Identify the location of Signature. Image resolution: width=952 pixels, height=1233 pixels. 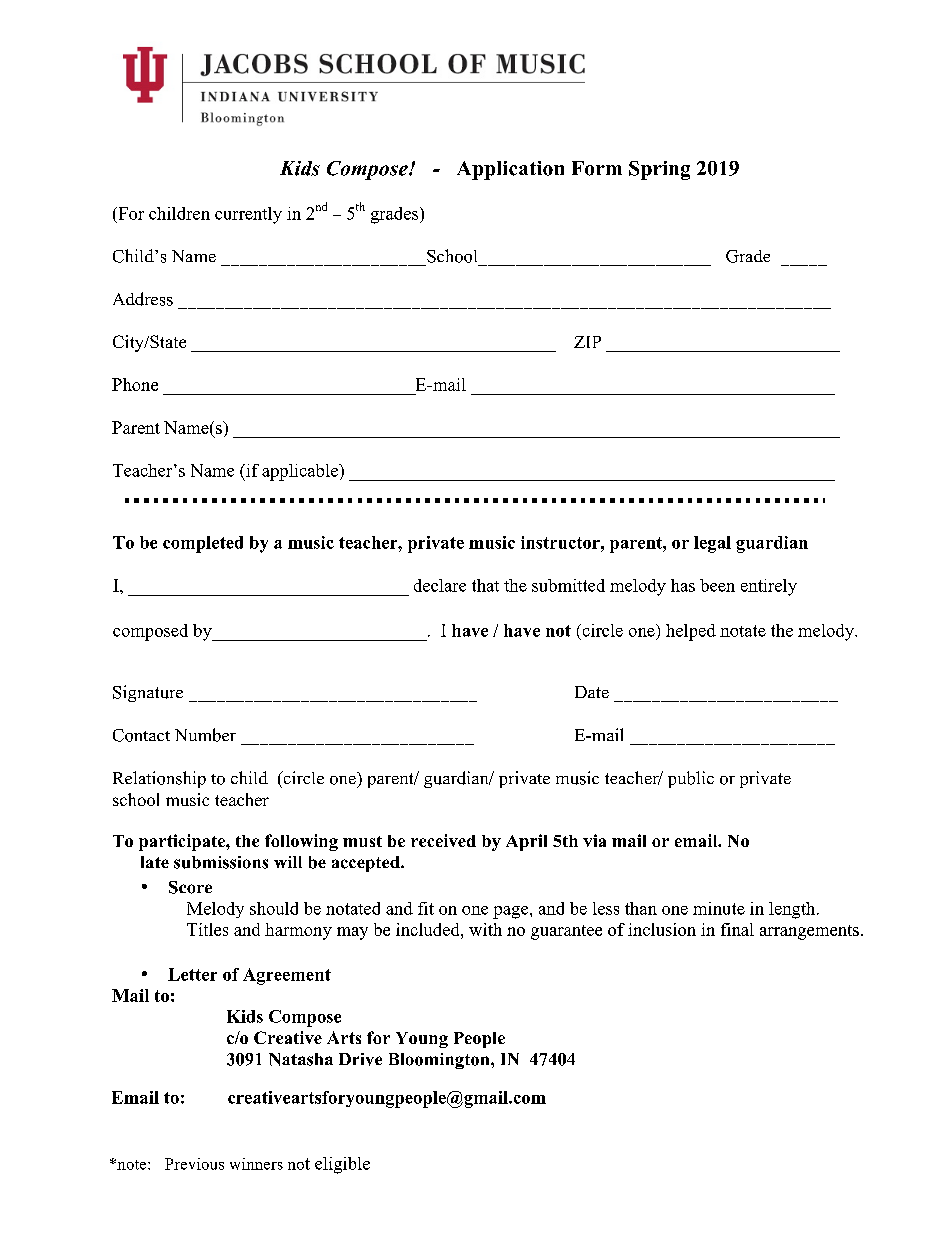
(148, 693).
